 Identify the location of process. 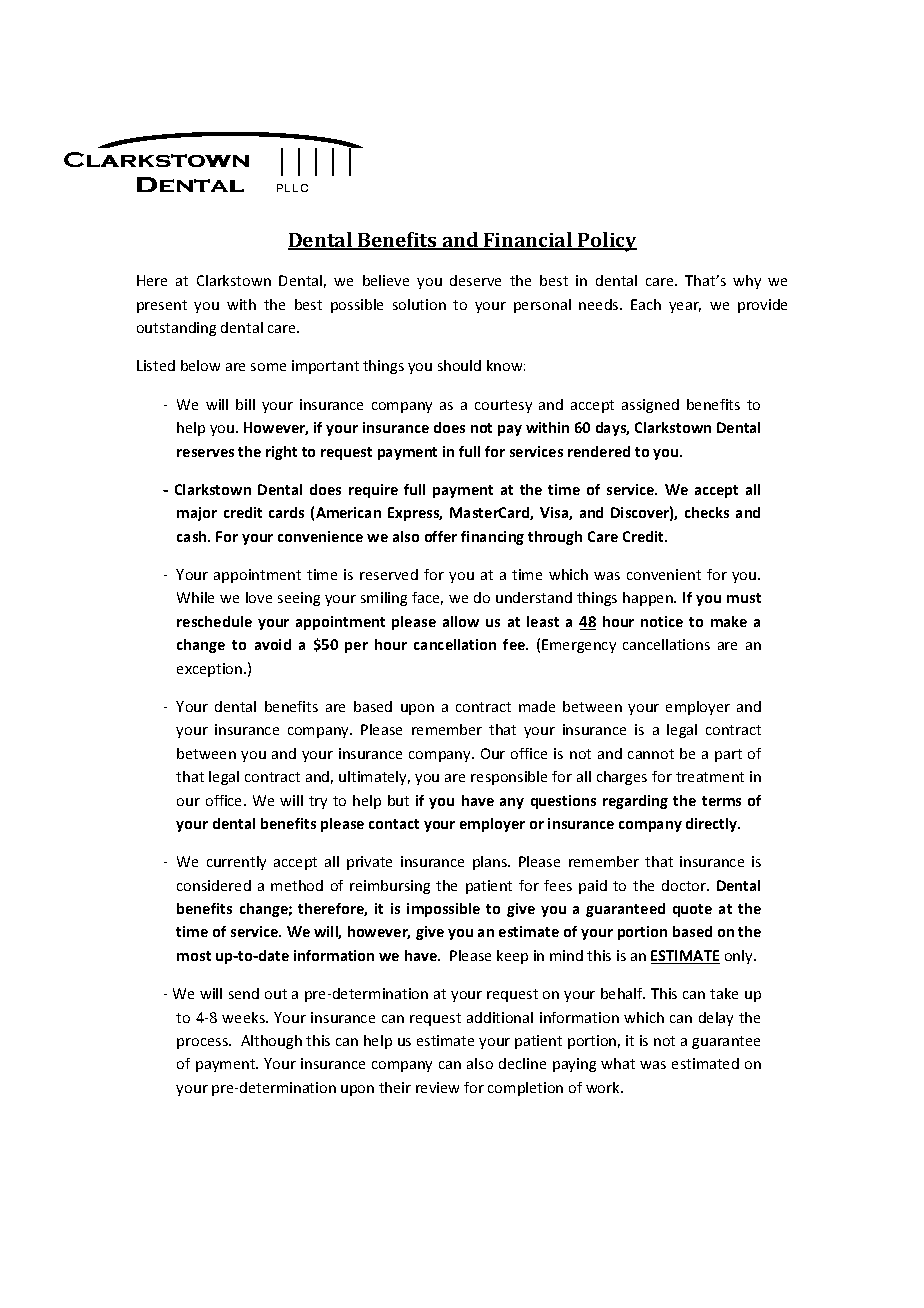
(203, 1043).
